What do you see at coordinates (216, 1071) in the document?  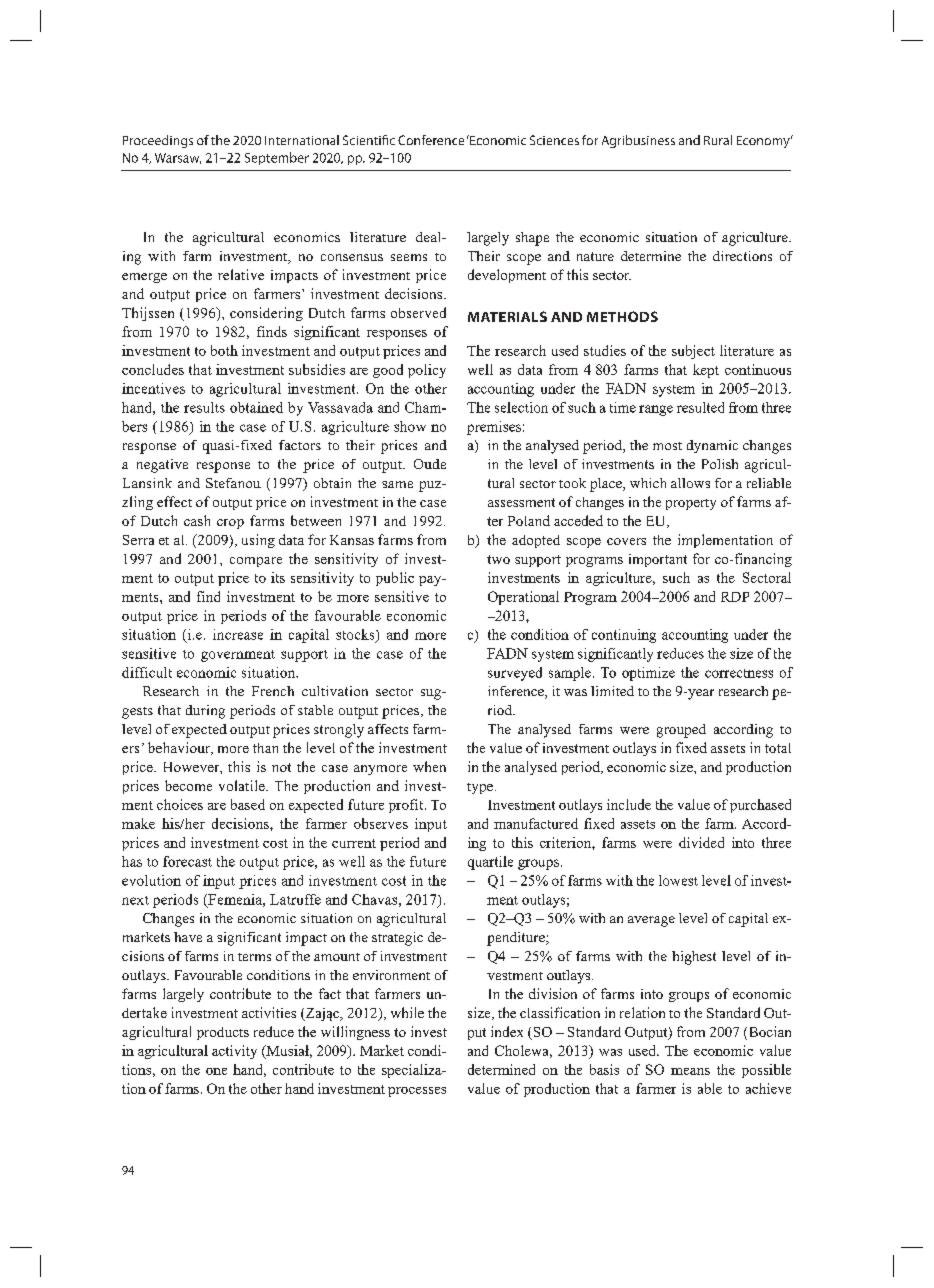 I see `one` at bounding box center [216, 1071].
